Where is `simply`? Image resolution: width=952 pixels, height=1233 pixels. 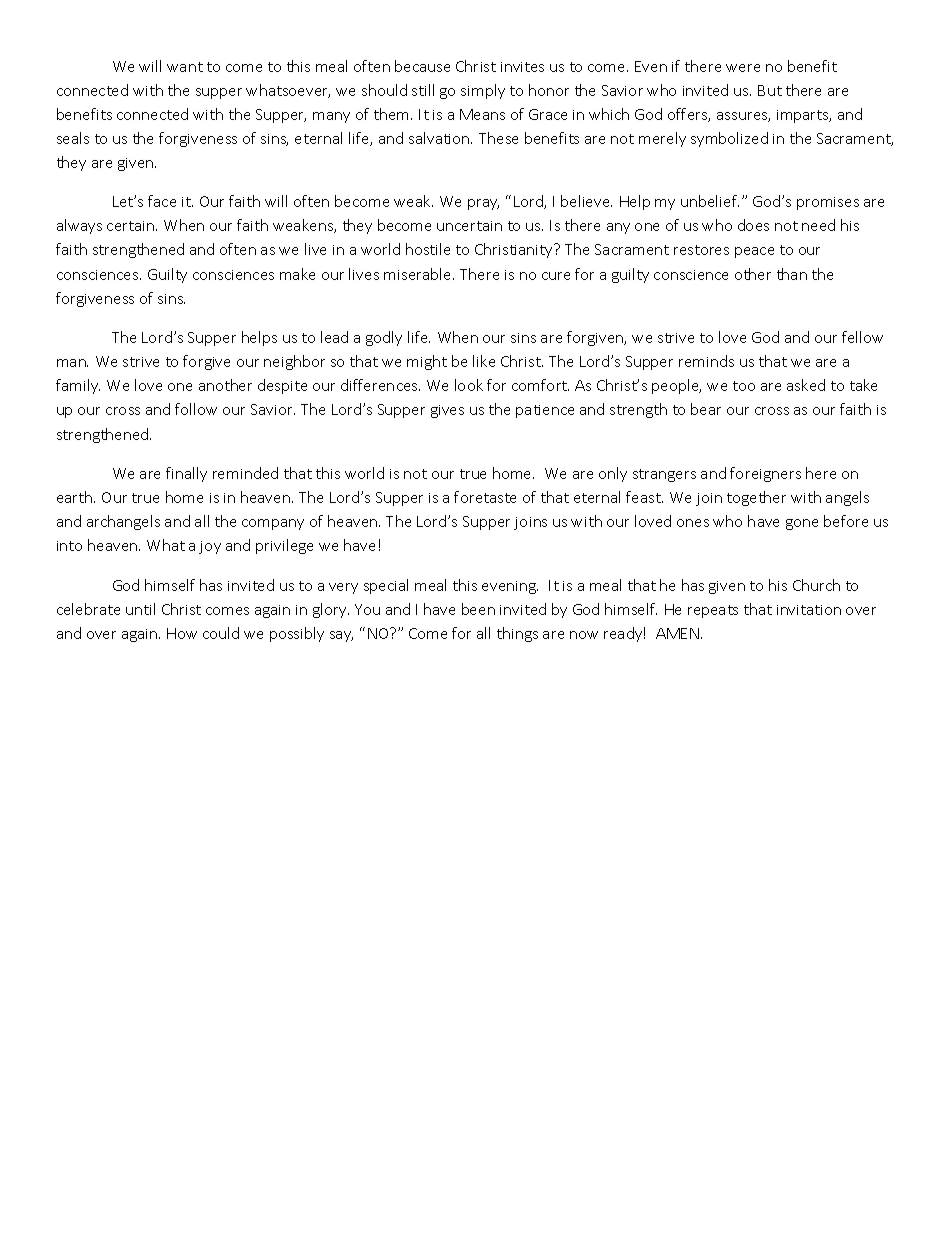 simply is located at coordinates (483, 91).
